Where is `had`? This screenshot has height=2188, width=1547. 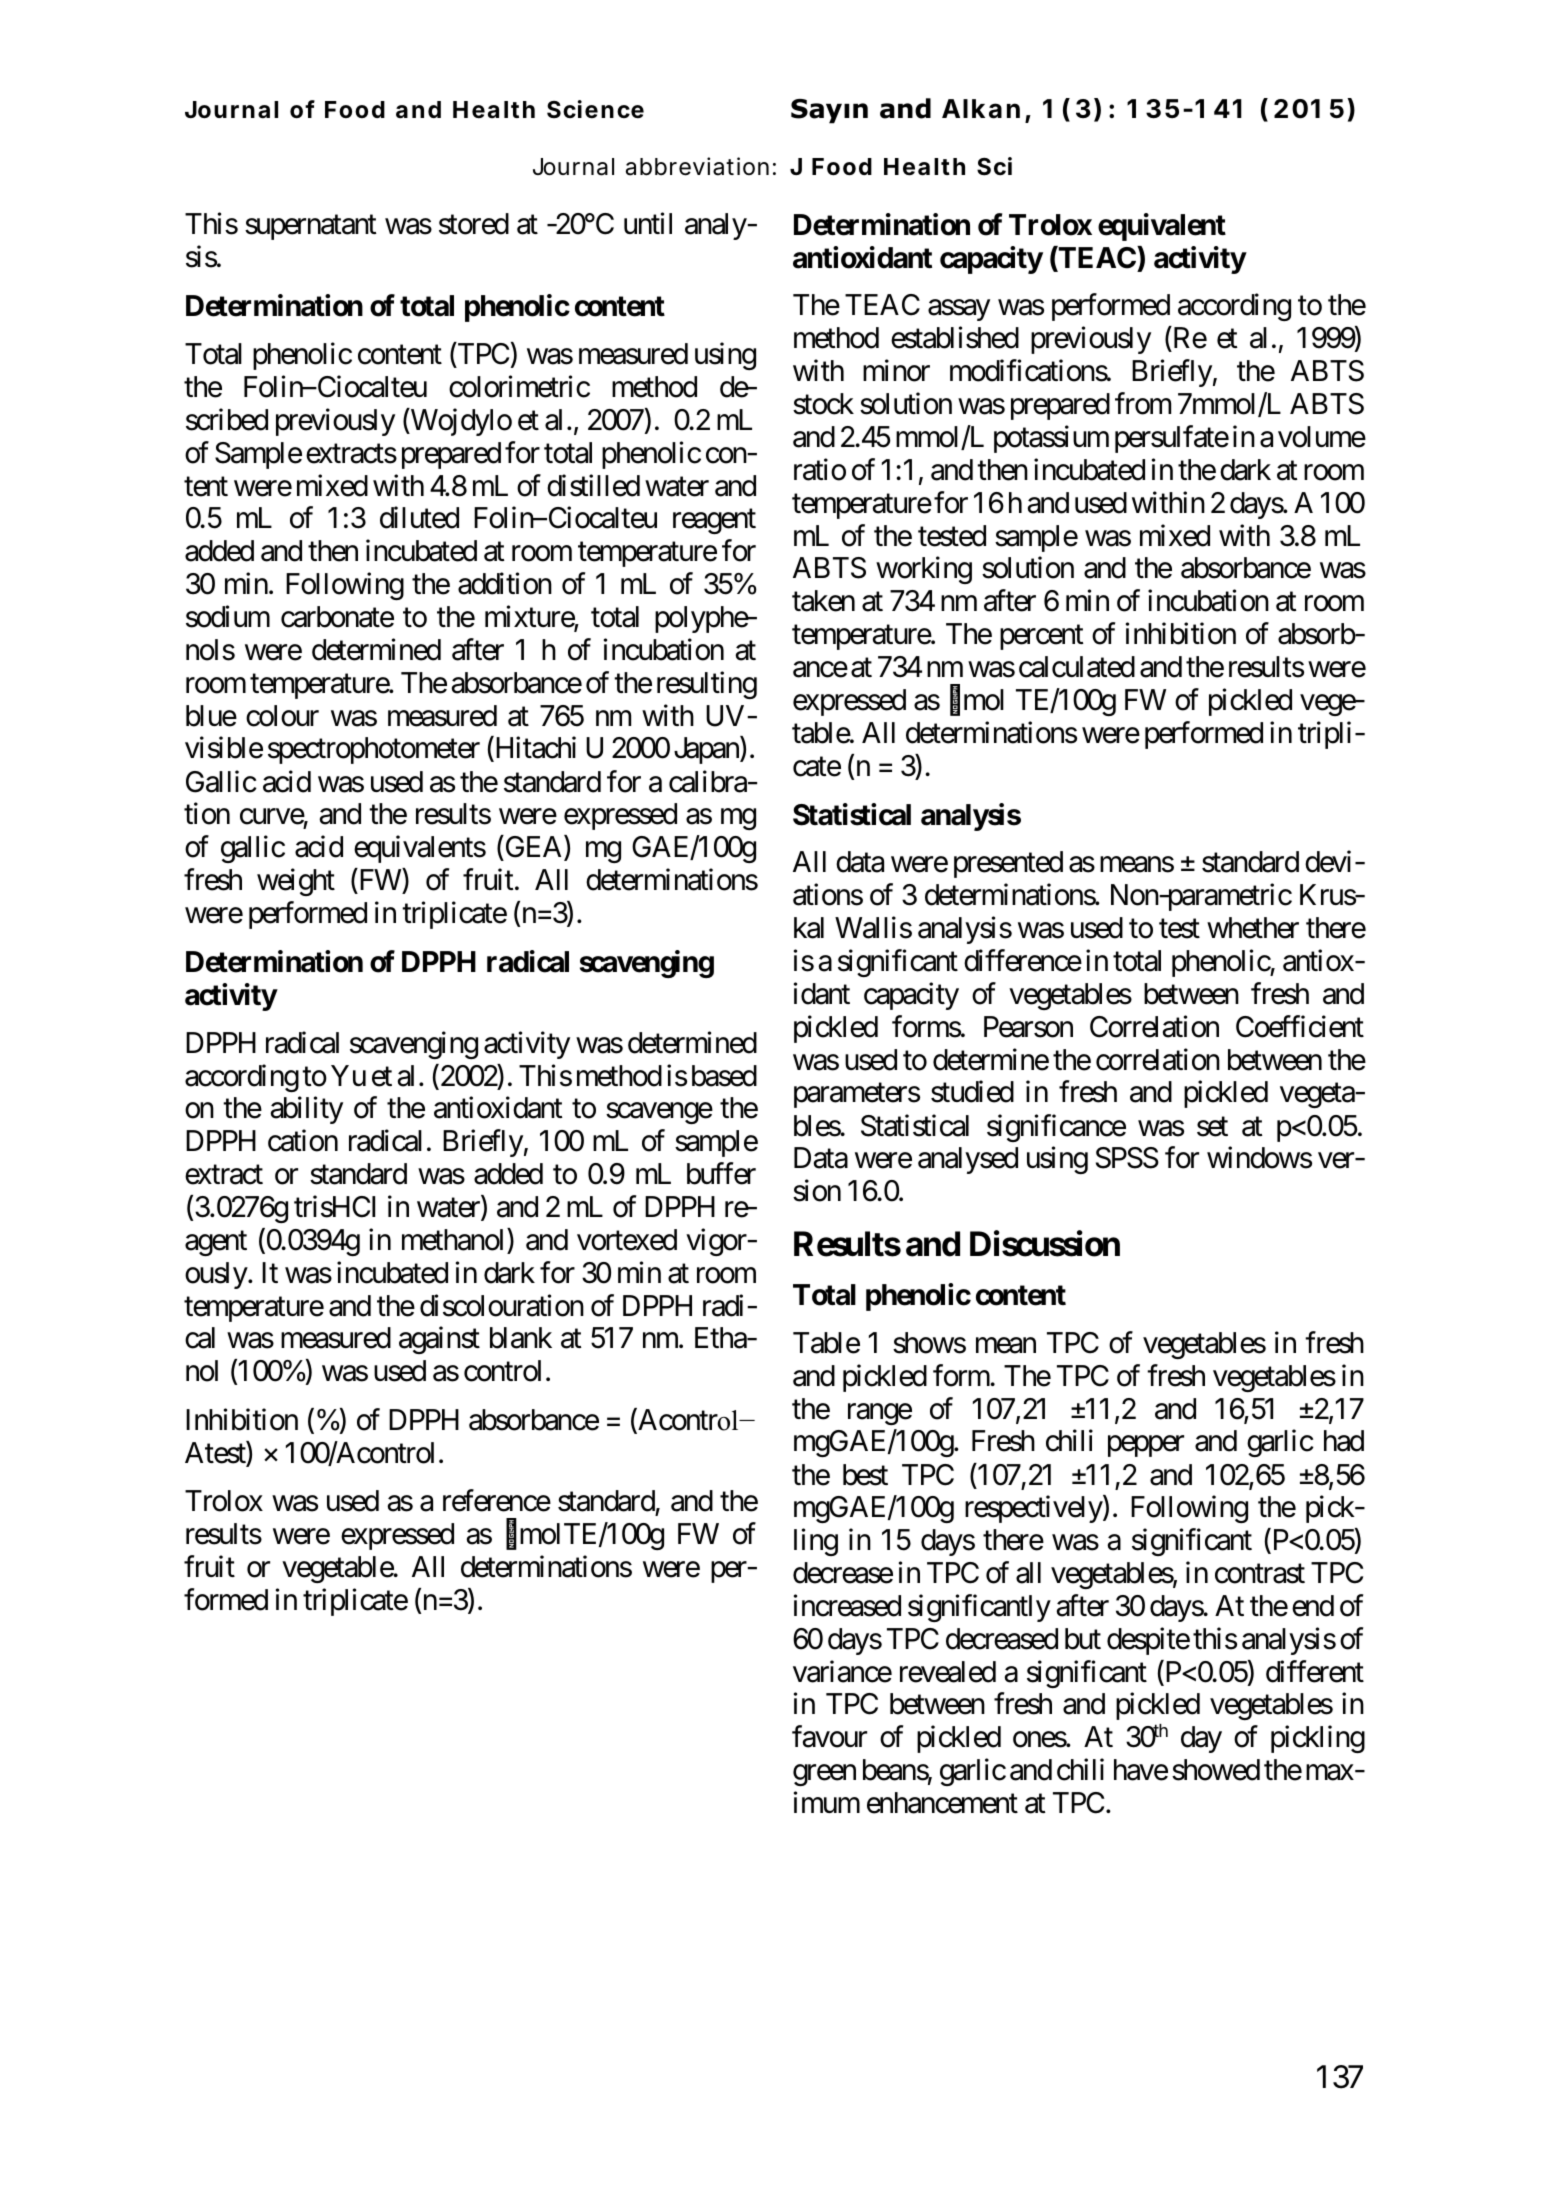 had is located at coordinates (1344, 1441).
